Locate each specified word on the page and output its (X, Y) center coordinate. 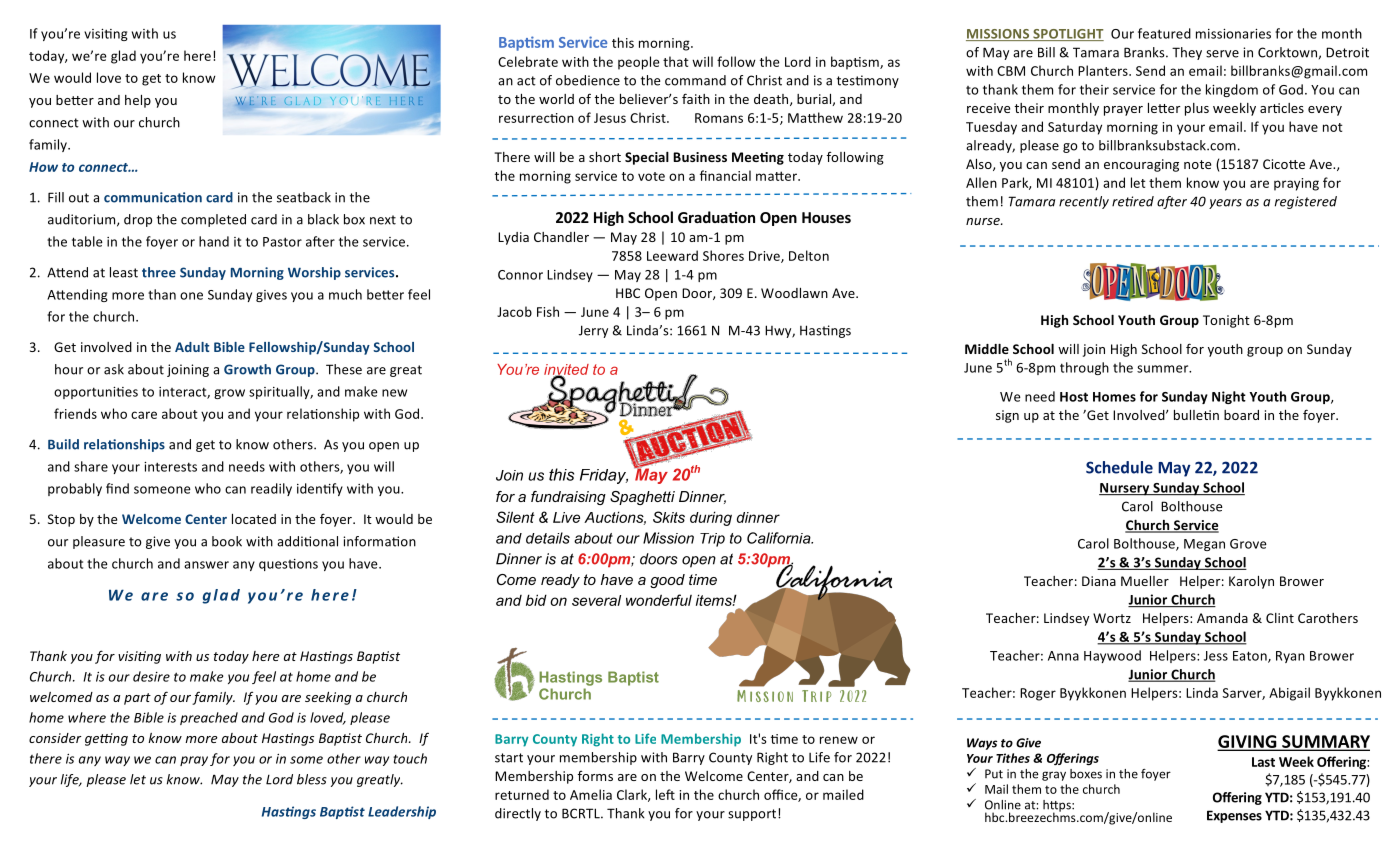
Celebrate (528, 61)
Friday (604, 476)
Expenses (1234, 816)
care (144, 415)
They (1187, 53)
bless (312, 779)
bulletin (1196, 415)
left (665, 794)
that (676, 61)
